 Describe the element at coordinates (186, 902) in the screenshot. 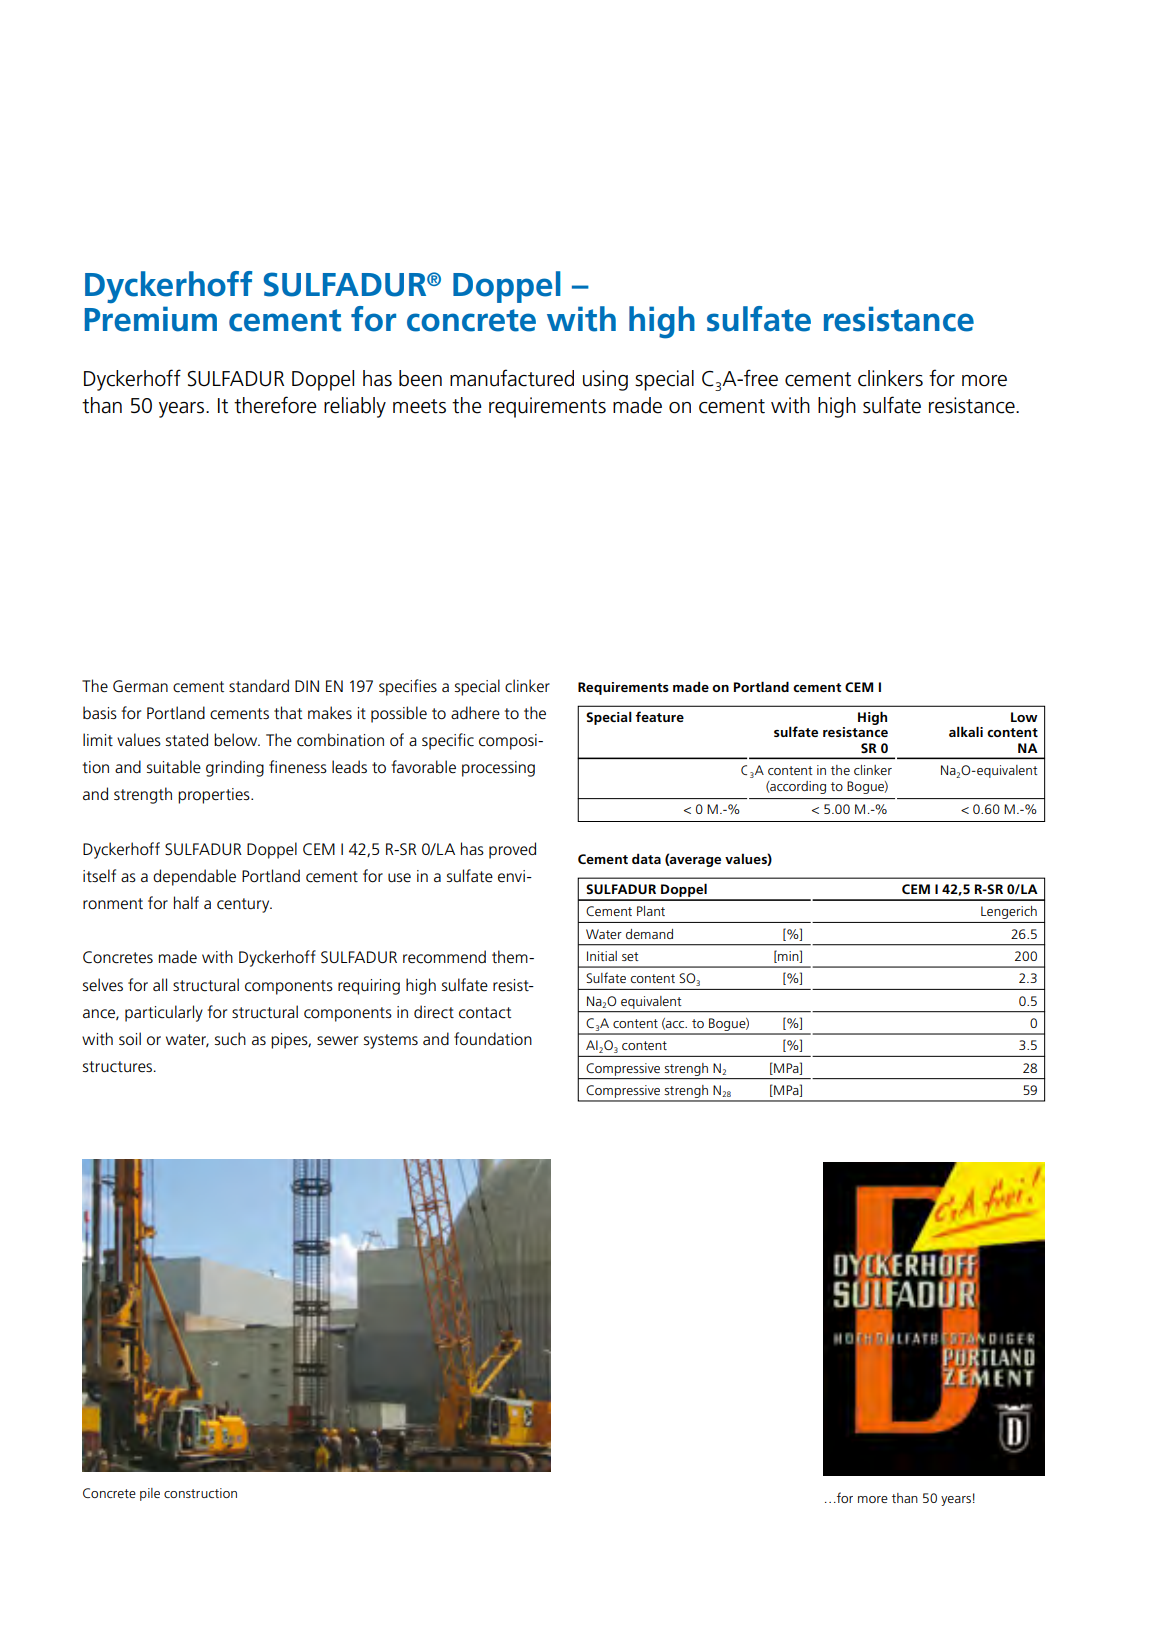

I see `half` at that location.
